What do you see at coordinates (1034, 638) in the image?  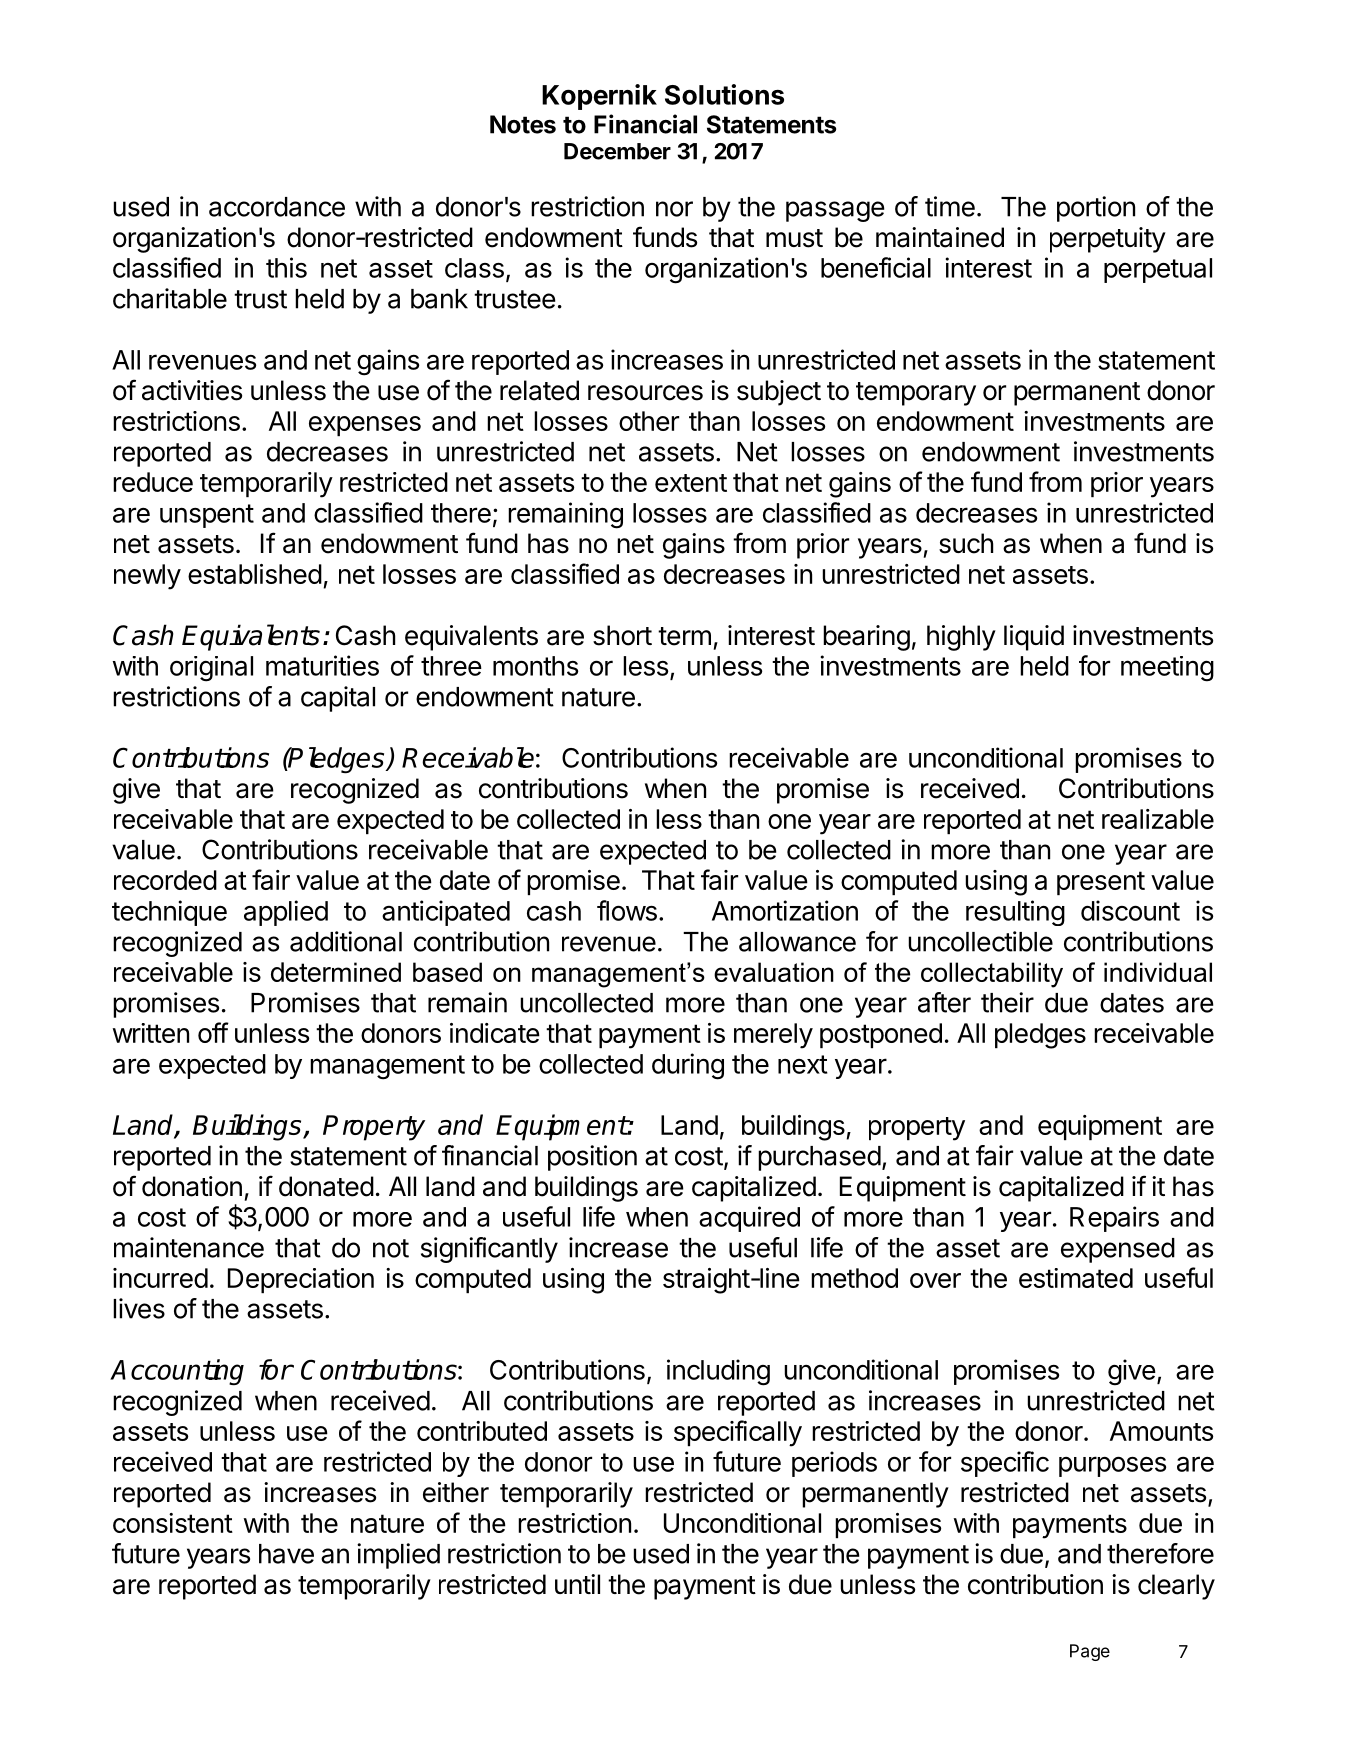 I see `liquid` at bounding box center [1034, 638].
